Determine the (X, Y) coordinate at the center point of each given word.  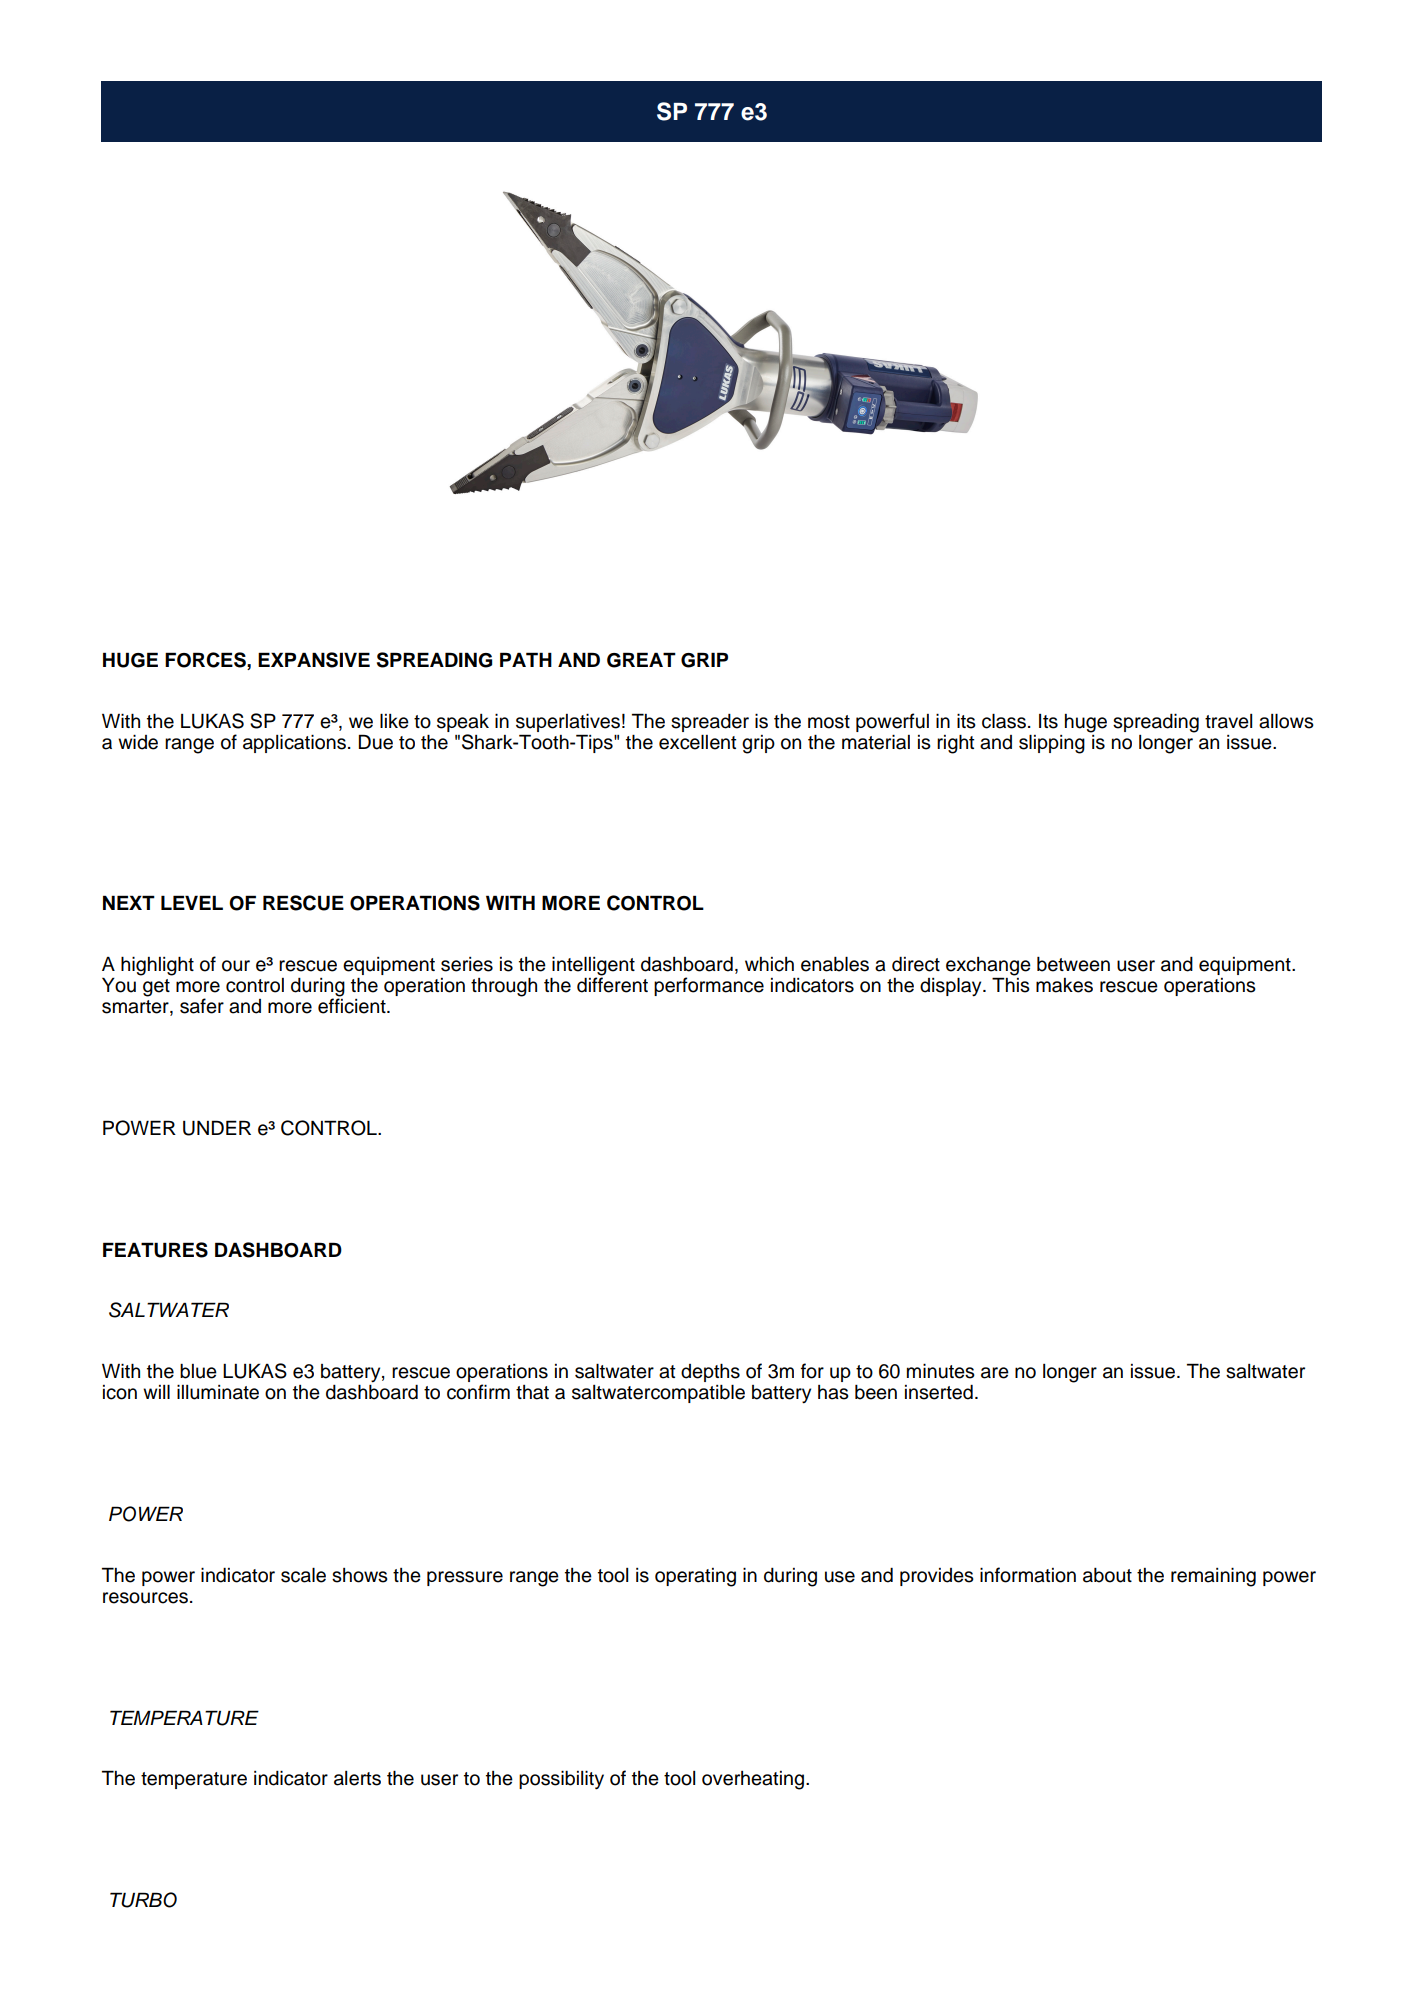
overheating (753, 1780)
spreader (710, 723)
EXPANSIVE (314, 660)
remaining (1213, 1577)
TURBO (143, 1900)
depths (710, 1374)
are (995, 1373)
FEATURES (155, 1250)
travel (1228, 721)
